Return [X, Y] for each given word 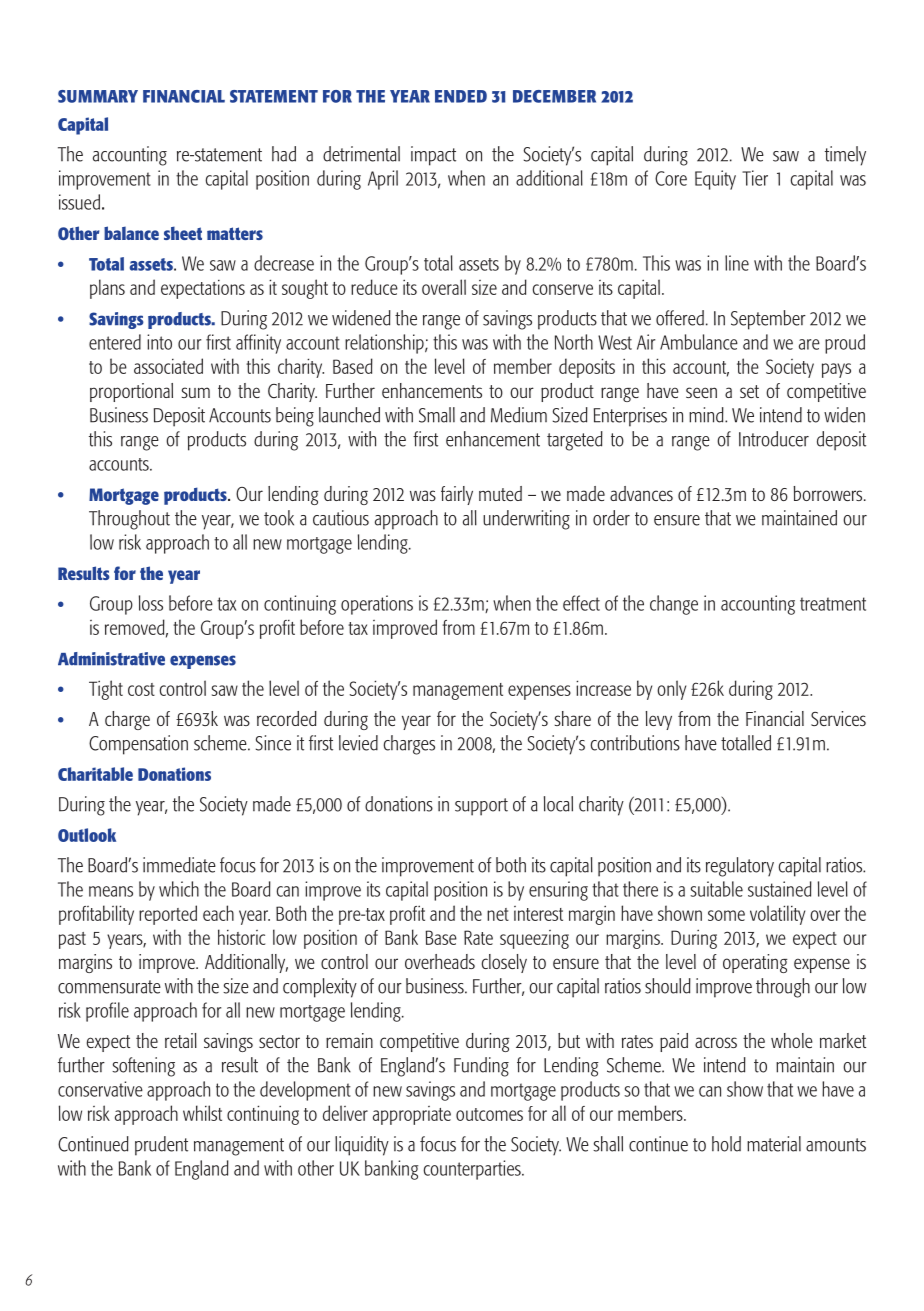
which [179, 889]
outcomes [489, 1114]
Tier [755, 178]
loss [151, 603]
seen [701, 392]
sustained [780, 889]
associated [168, 366]
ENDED [461, 96]
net [498, 914]
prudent [161, 1146]
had [284, 154]
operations [377, 605]
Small [437, 415]
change [674, 605]
